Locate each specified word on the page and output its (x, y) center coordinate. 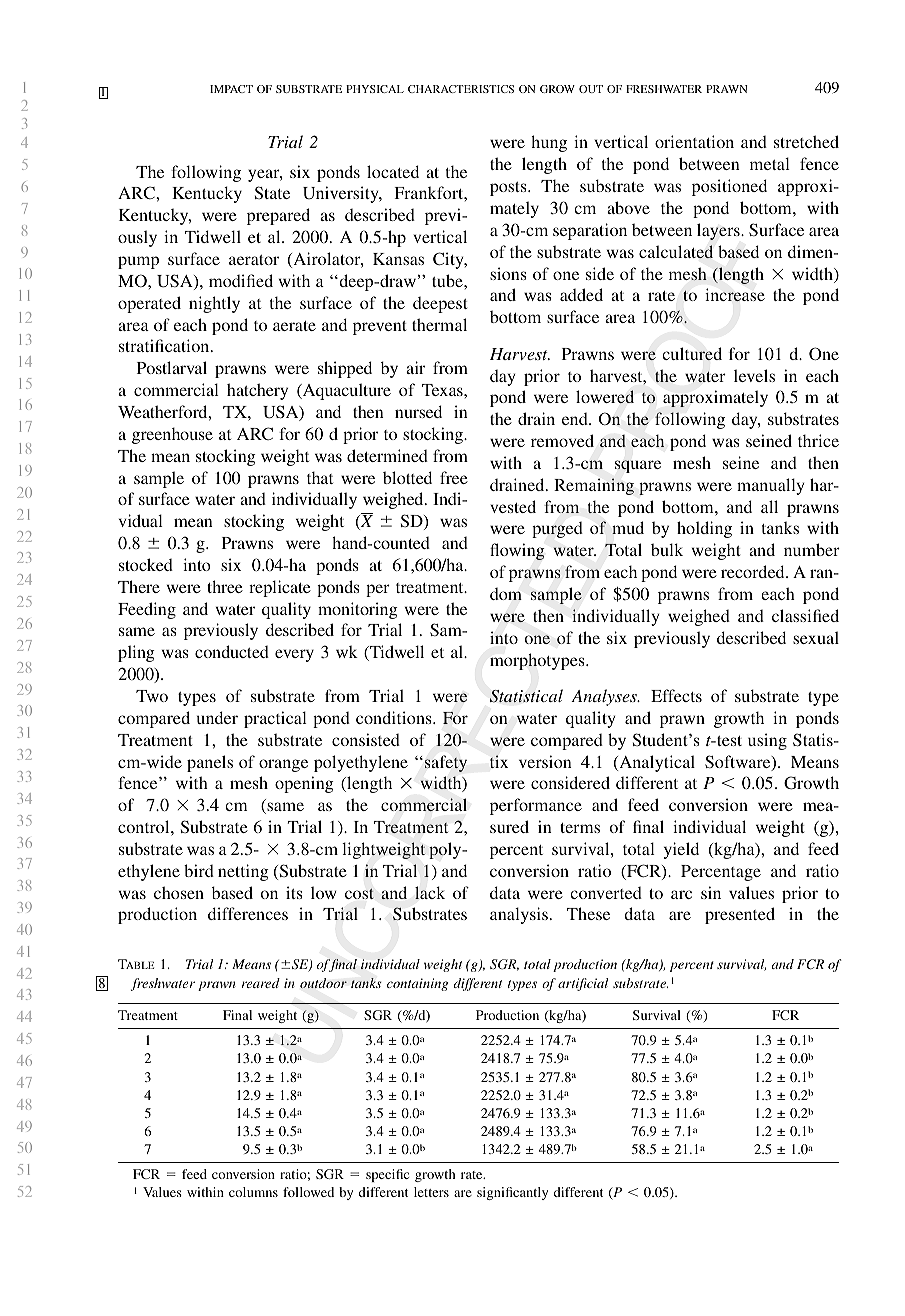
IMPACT (231, 89)
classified (805, 615)
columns (253, 1192)
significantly (512, 1193)
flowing (517, 551)
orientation (694, 141)
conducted (232, 651)
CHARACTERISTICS (461, 89)
